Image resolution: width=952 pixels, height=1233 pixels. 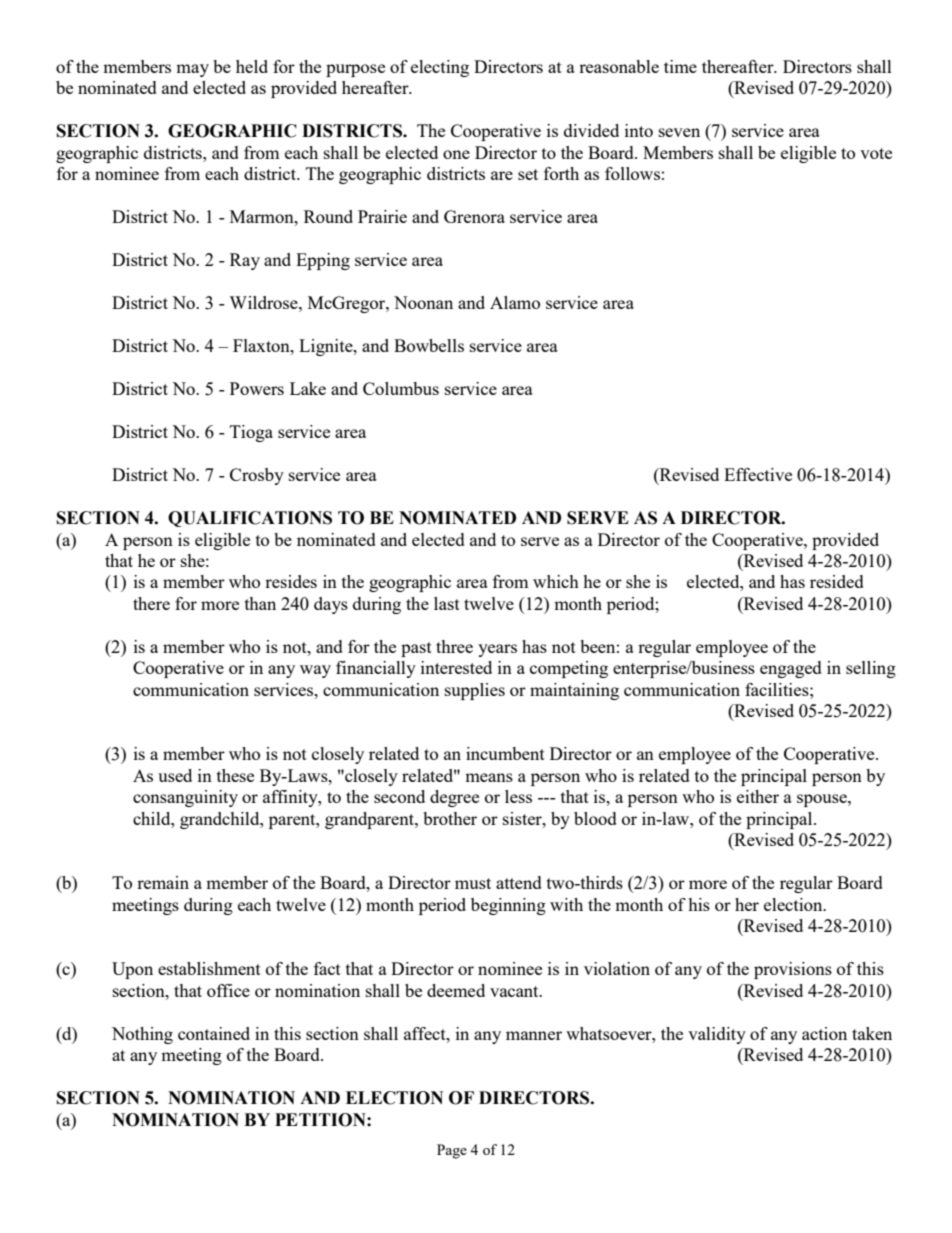 What do you see at coordinates (758, 474) in the page?
I see `Effective` at bounding box center [758, 474].
